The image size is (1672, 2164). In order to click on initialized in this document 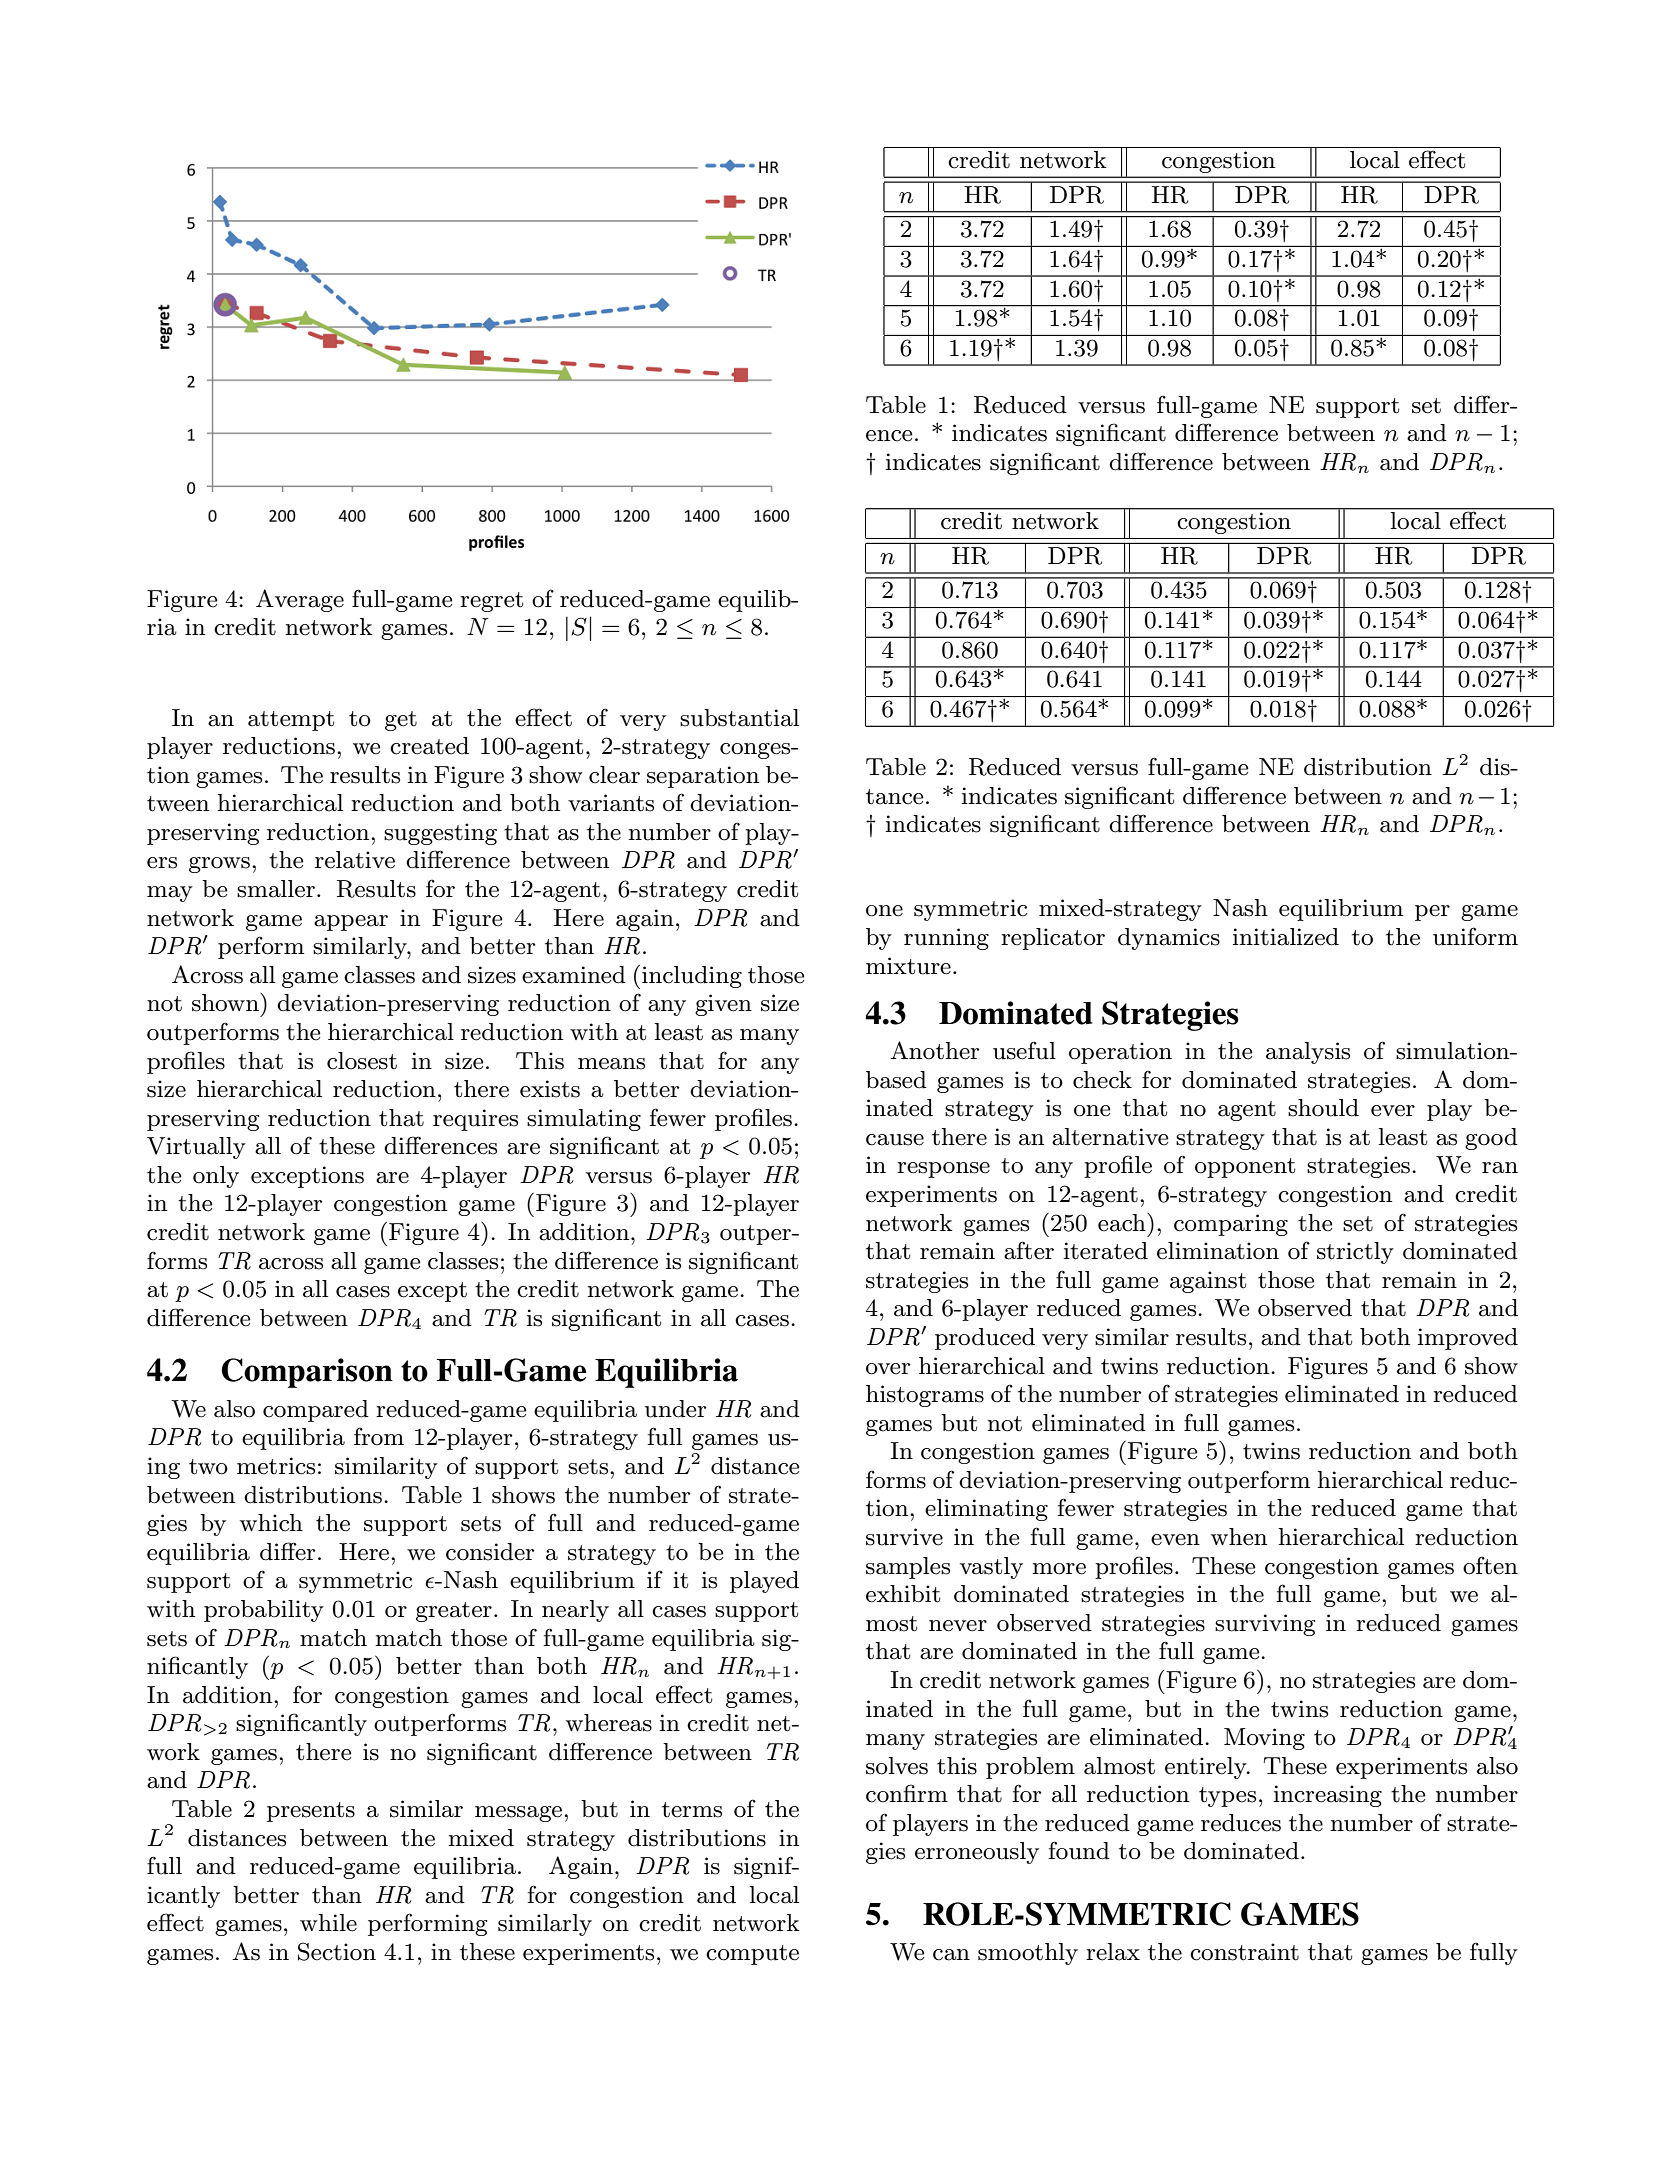, I will do `click(1286, 937)`.
